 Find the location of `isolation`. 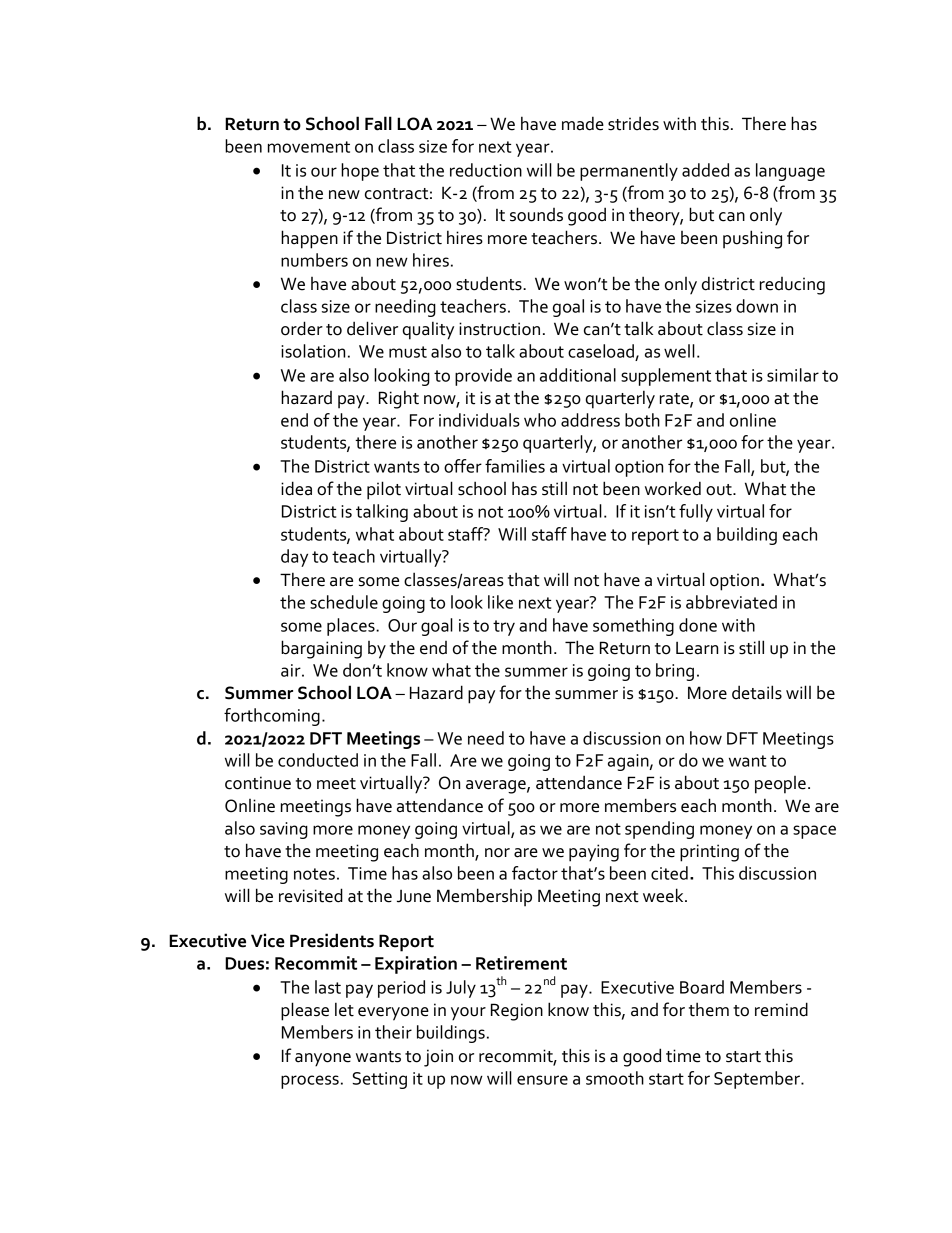

isolation is located at coordinates (313, 351).
